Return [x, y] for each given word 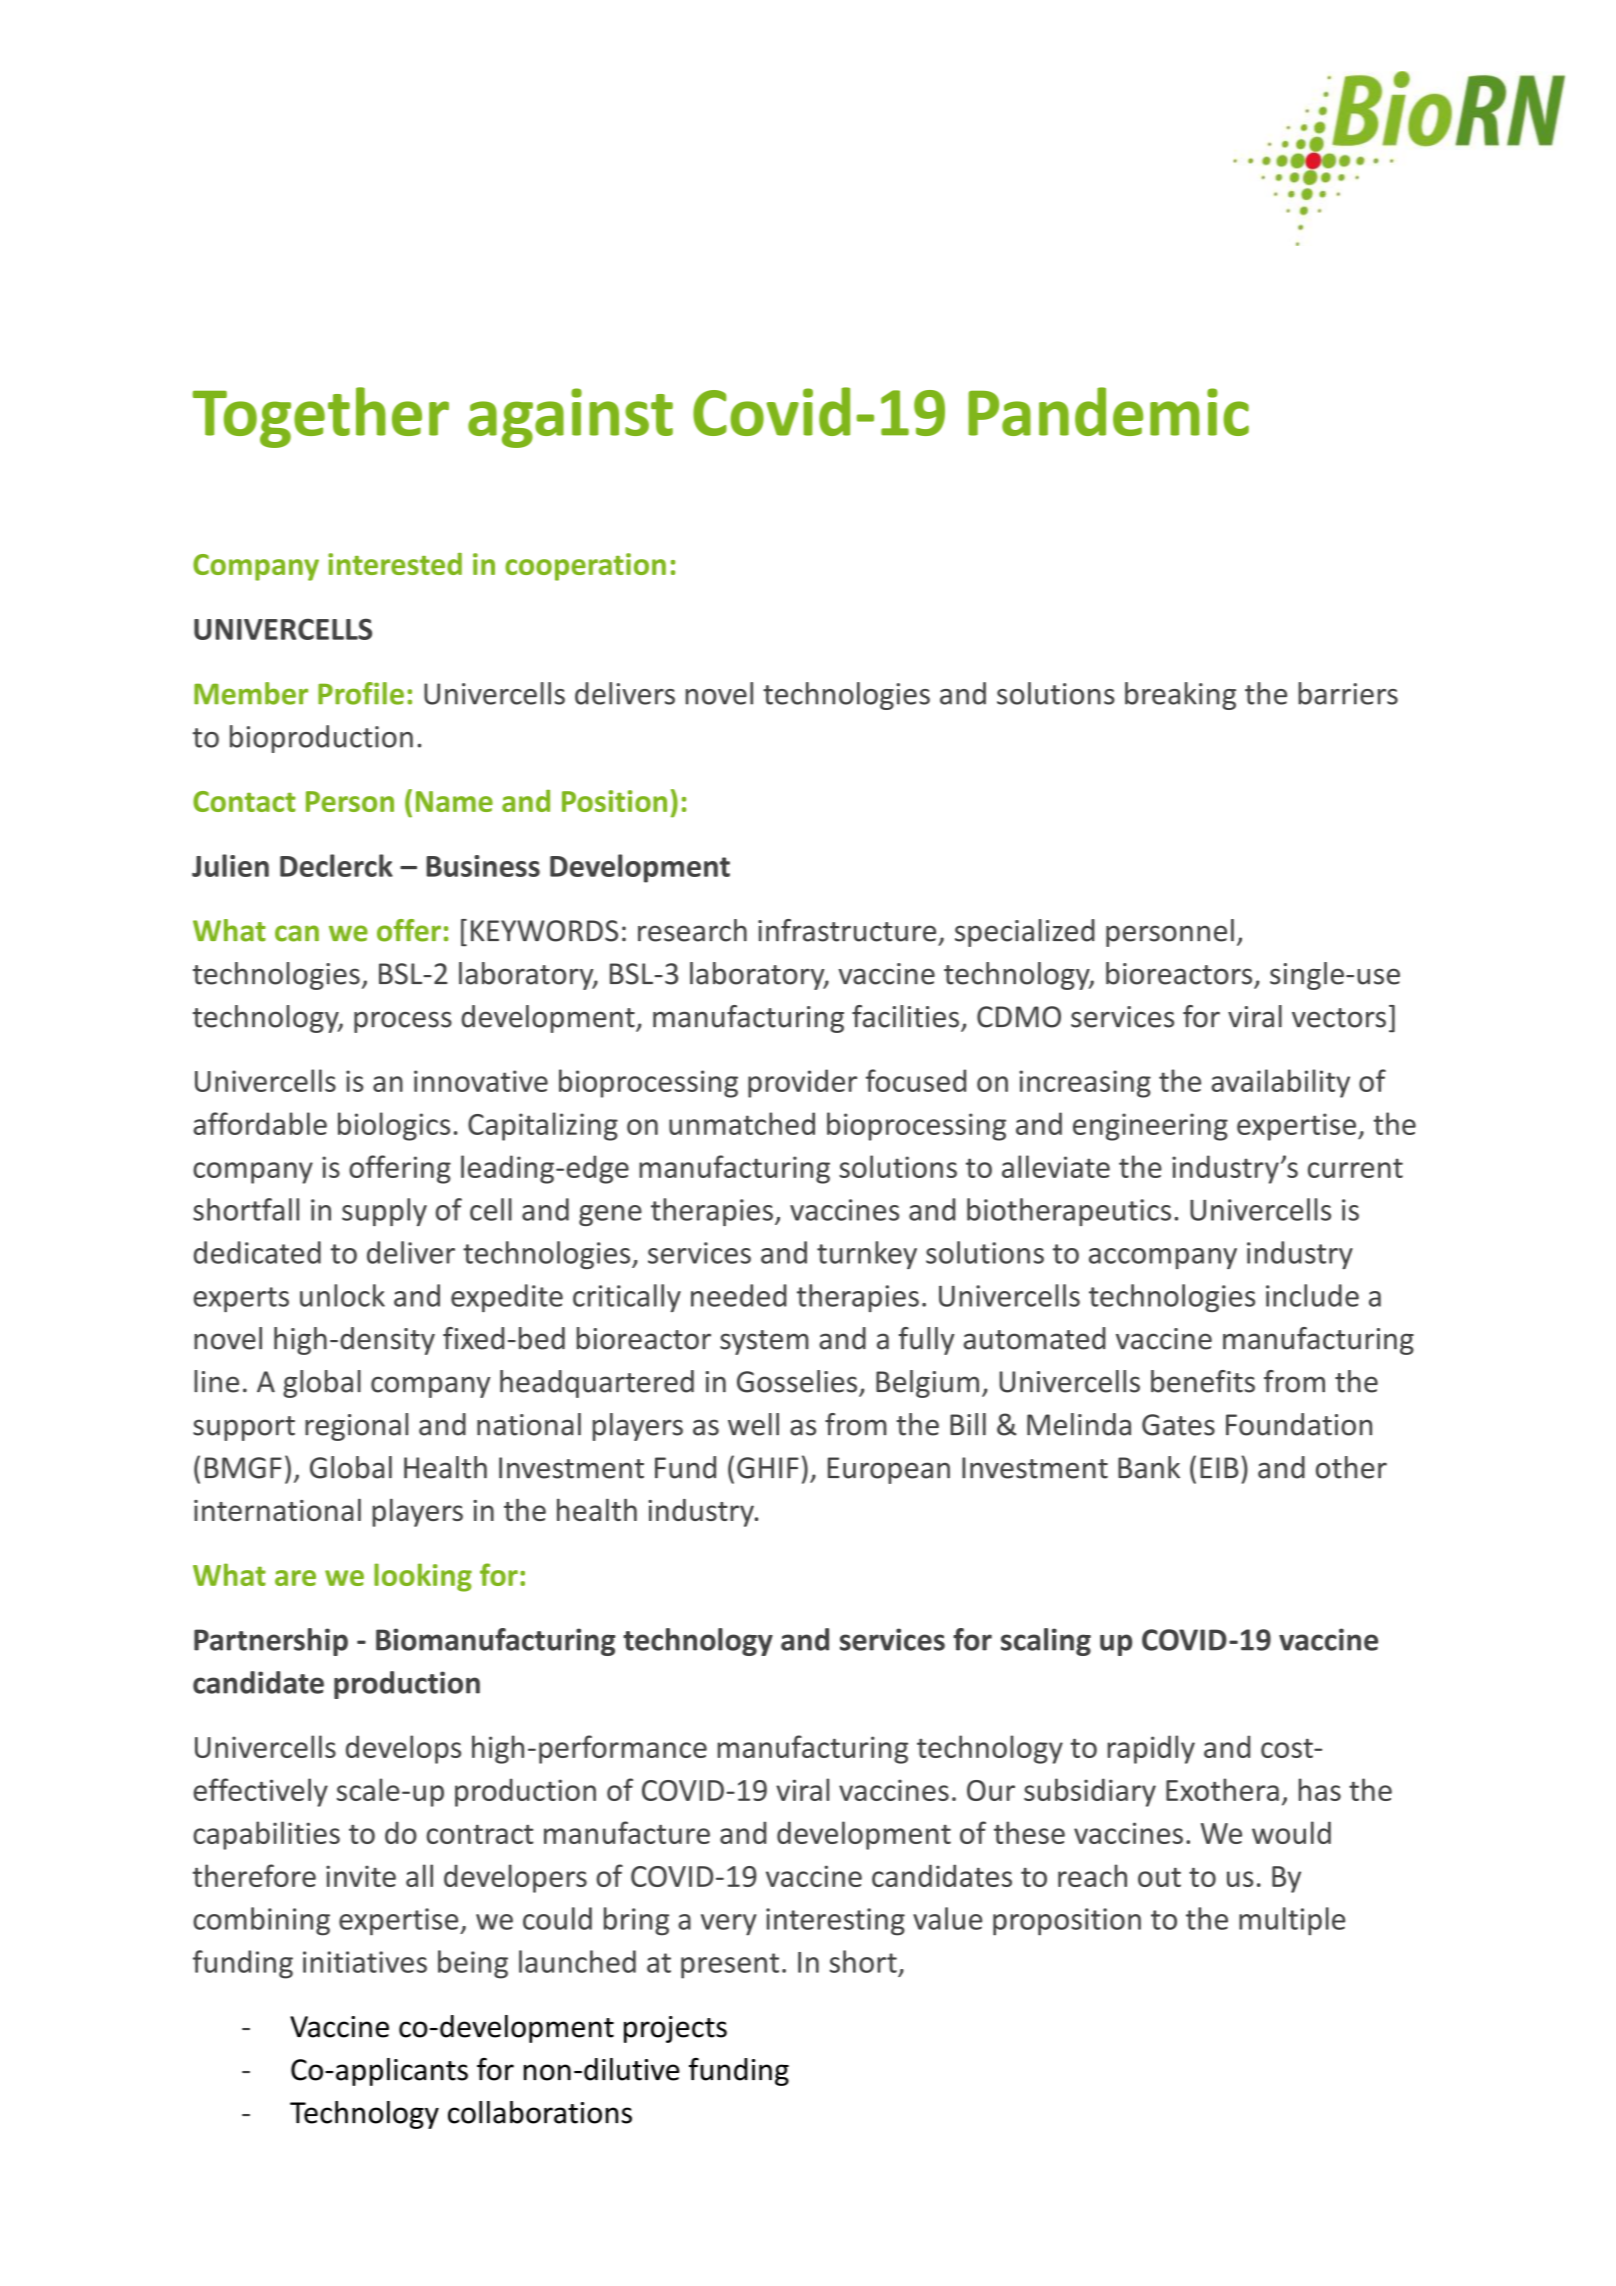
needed [739, 1295]
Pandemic [1108, 411]
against [570, 418]
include [1312, 1295]
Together [321, 417]
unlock [342, 1295]
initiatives [365, 1962]
